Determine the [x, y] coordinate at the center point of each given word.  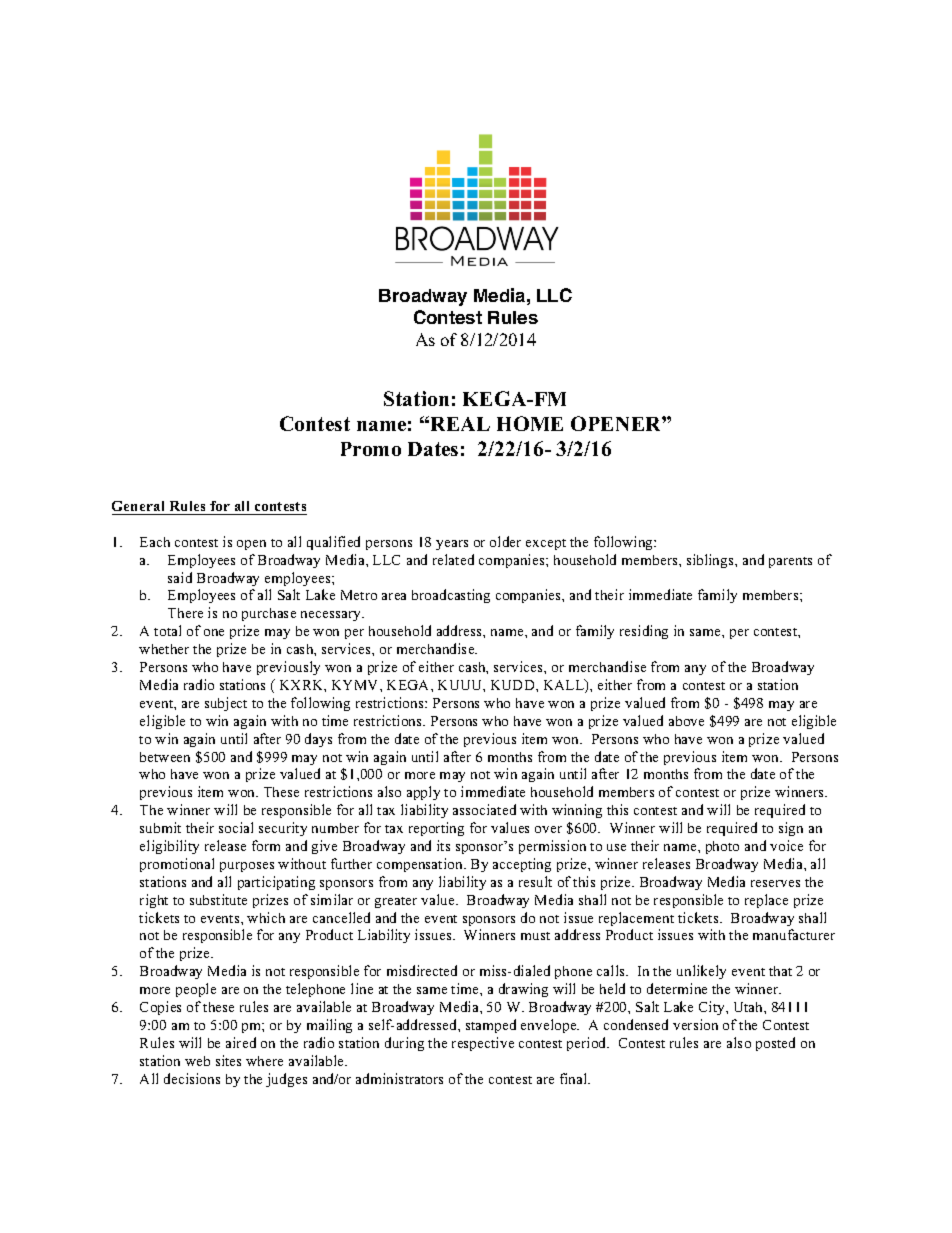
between [165, 757]
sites [228, 1060]
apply [423, 793]
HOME [530, 423]
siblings [711, 561]
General [138, 506]
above [686, 721]
